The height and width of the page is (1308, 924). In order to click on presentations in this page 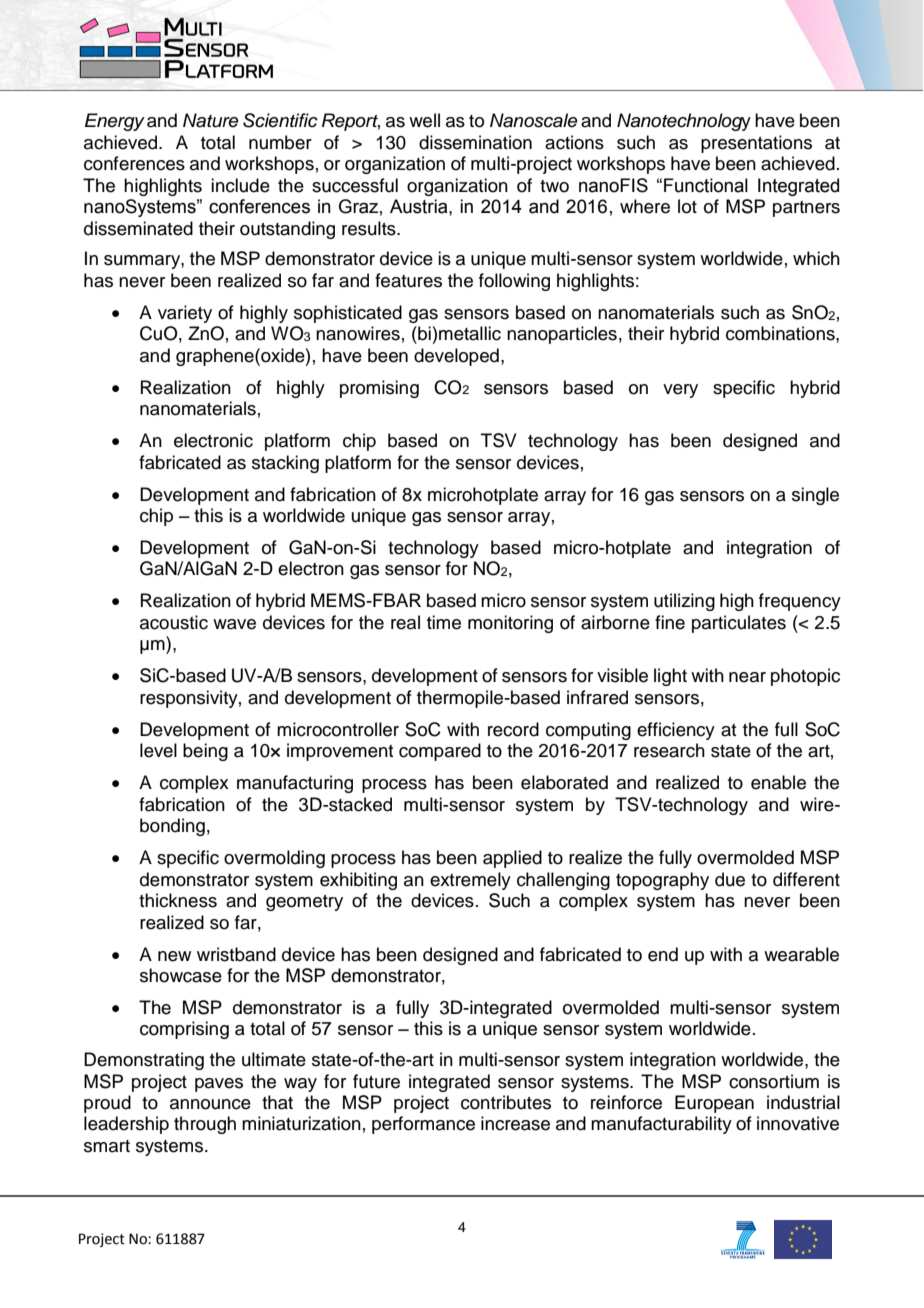, I will do `click(756, 144)`.
